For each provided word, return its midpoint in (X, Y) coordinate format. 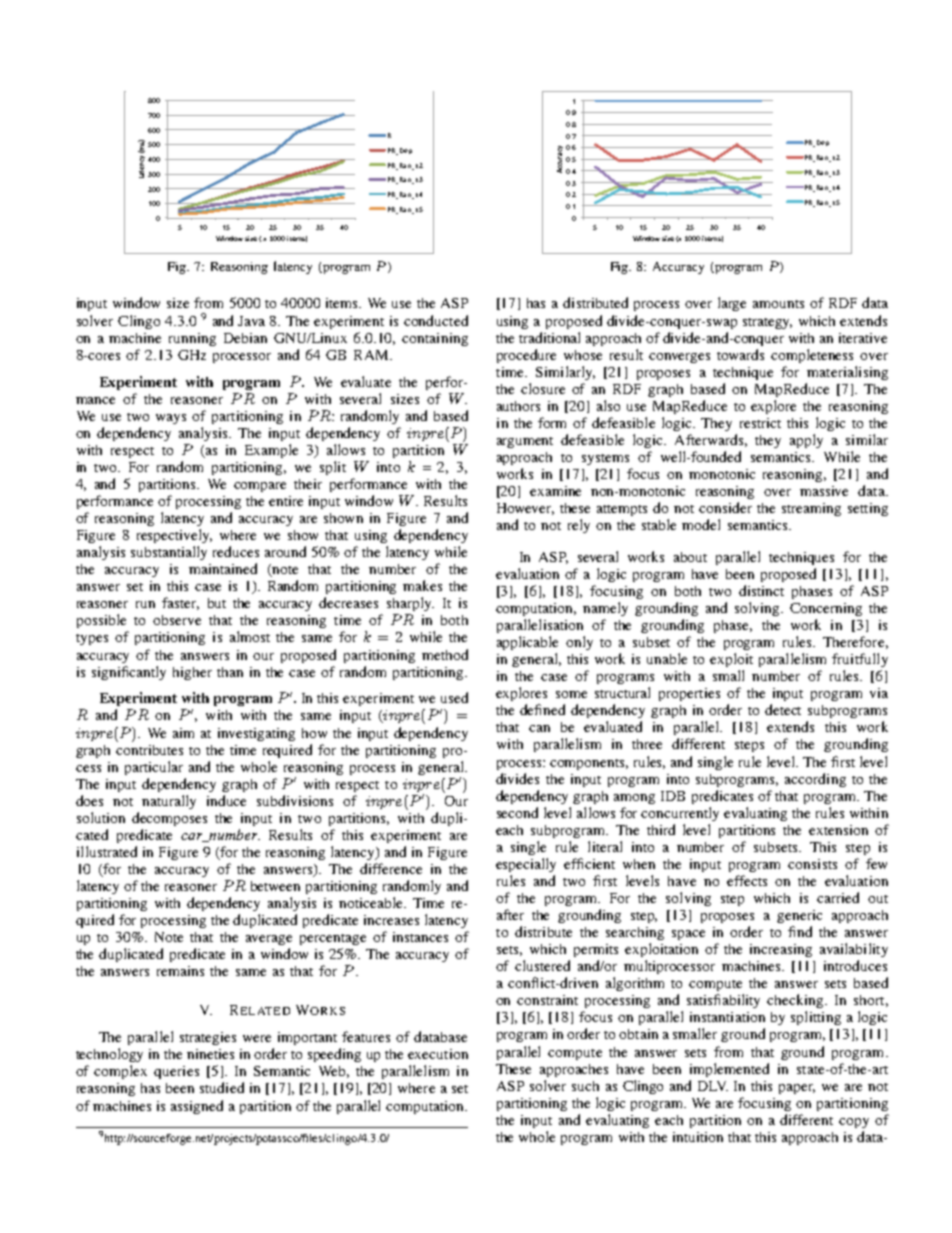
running (192, 339)
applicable (527, 643)
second (517, 812)
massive (824, 491)
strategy (767, 323)
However (525, 509)
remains (180, 971)
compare (260, 487)
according (815, 780)
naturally (169, 802)
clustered (542, 965)
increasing (781, 950)
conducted (436, 320)
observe (177, 620)
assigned (197, 1107)
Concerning (826, 609)
